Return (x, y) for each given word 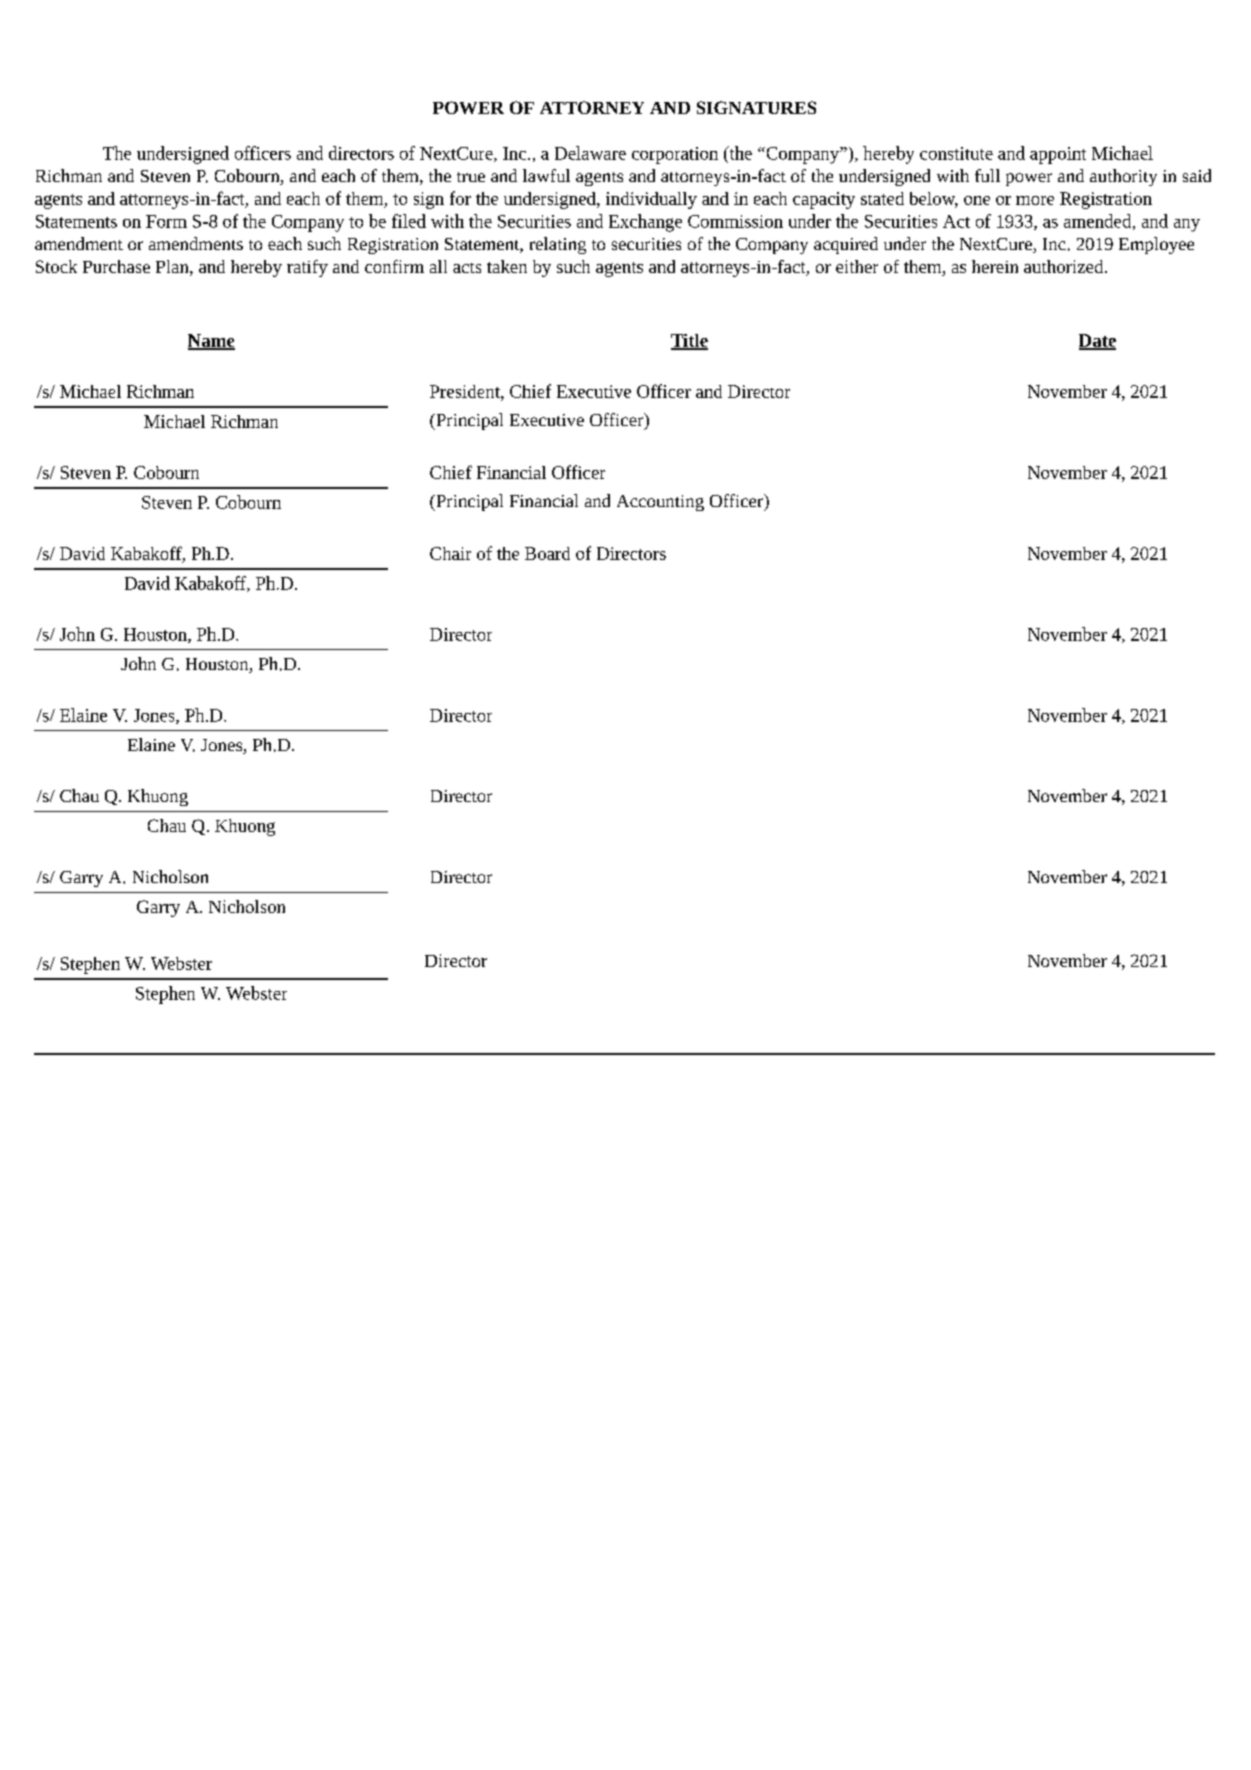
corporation (675, 155)
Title (689, 341)
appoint (1058, 155)
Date (1097, 341)
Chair (450, 553)
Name (211, 341)
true (471, 177)
